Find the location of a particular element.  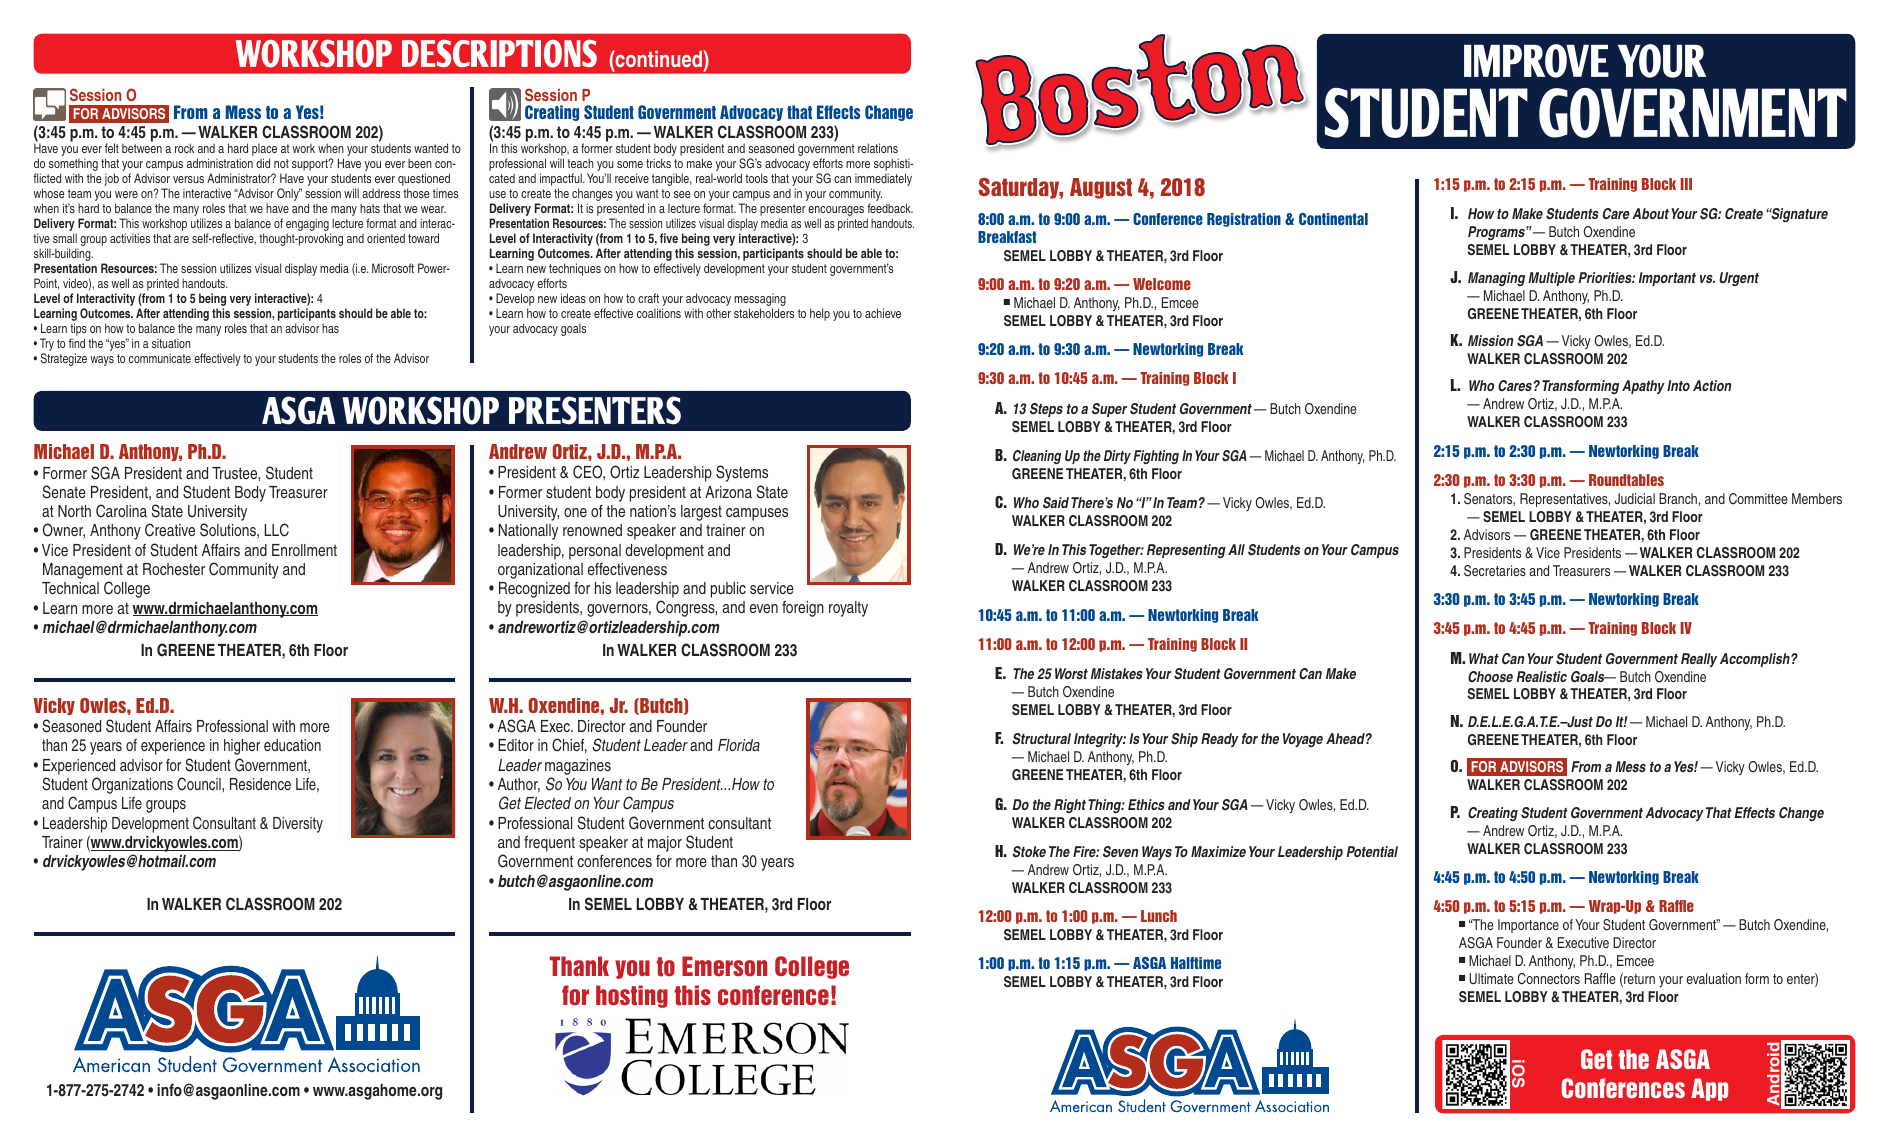

relations is located at coordinates (878, 148).
